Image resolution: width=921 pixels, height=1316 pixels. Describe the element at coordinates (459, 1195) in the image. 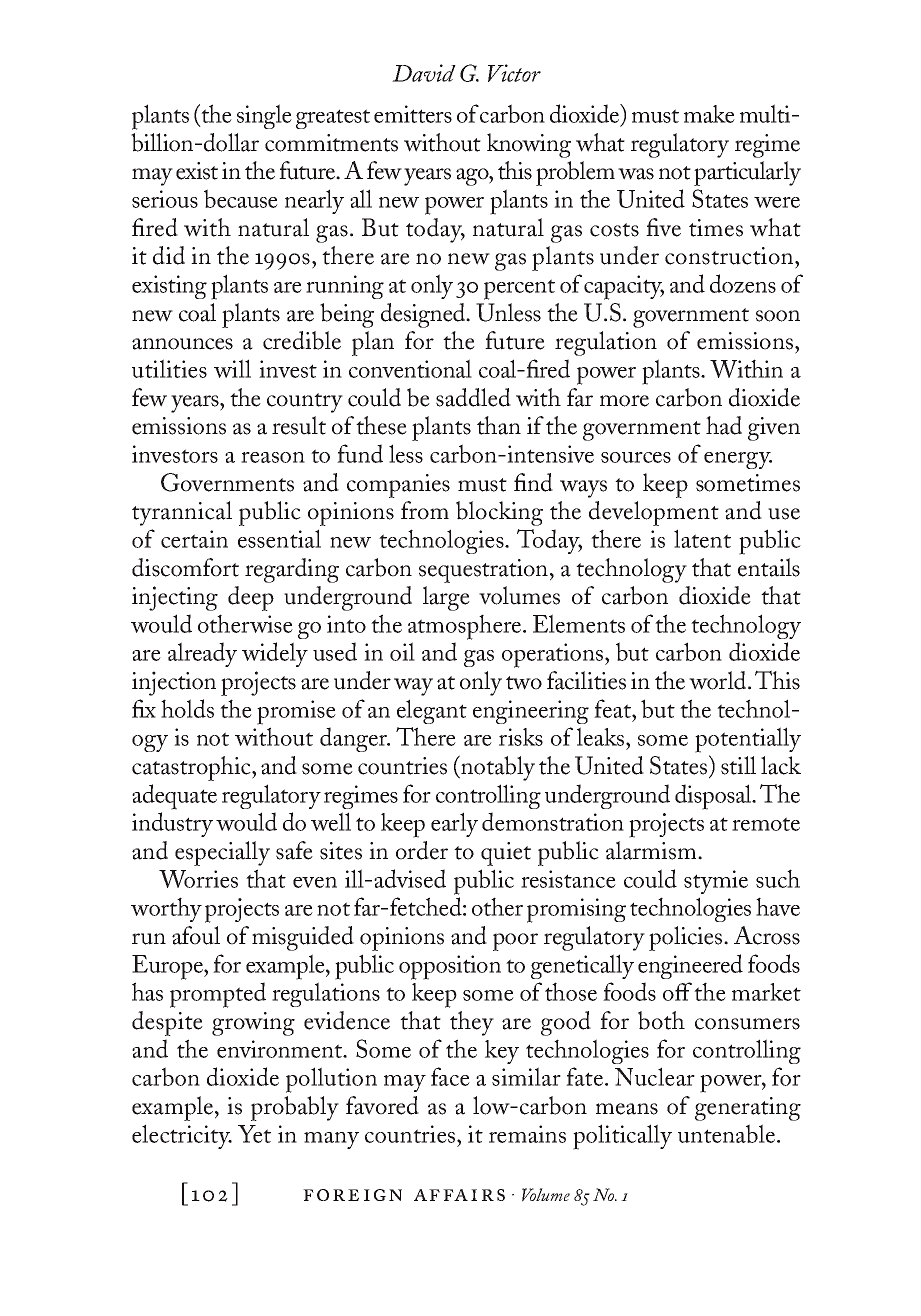

I see `affairs` at that location.
